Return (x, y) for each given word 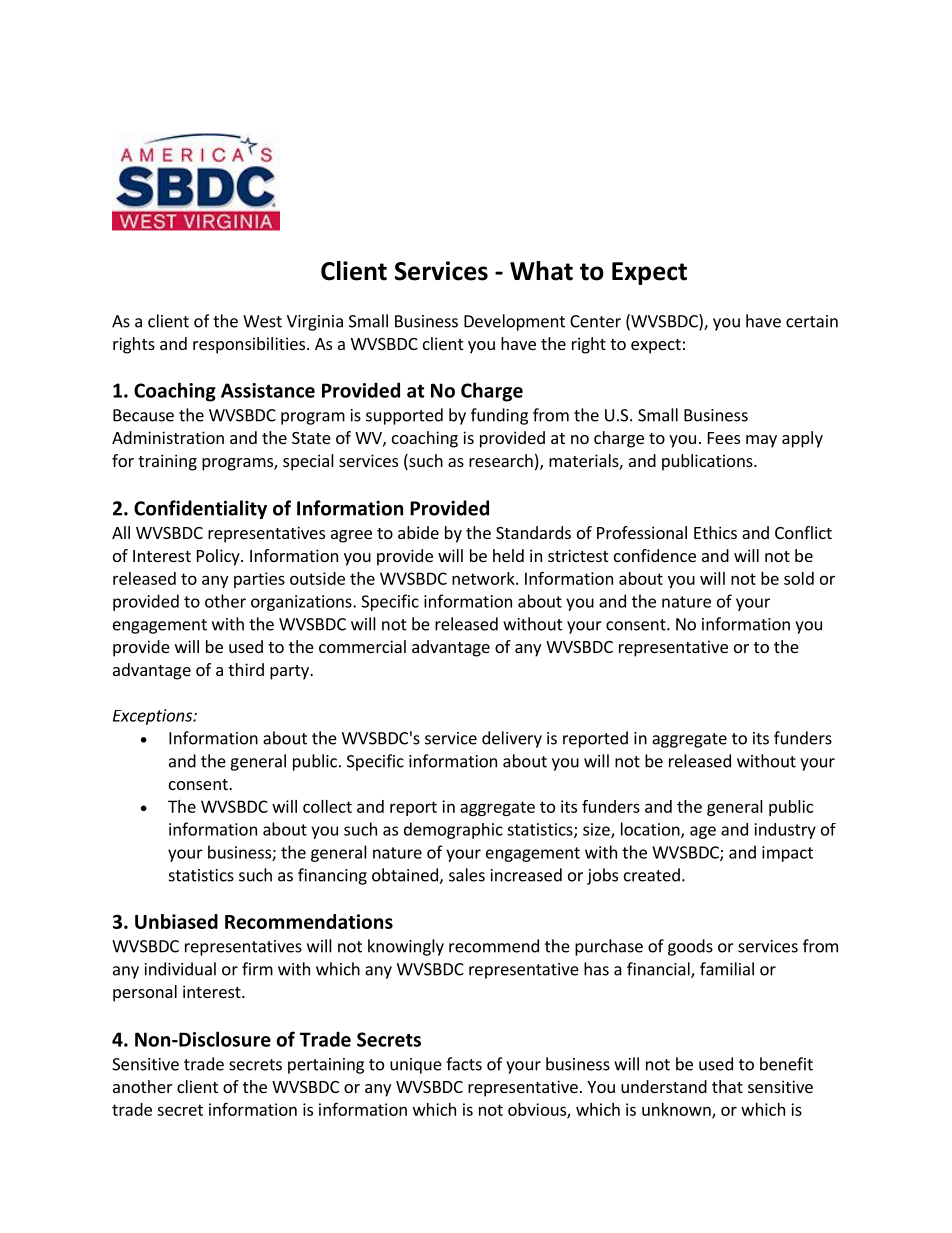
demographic (453, 830)
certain (812, 321)
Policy (219, 557)
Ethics (715, 532)
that (727, 1086)
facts (464, 1064)
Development (514, 322)
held (508, 555)
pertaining (326, 1066)
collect (327, 806)
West (262, 321)
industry (785, 831)
